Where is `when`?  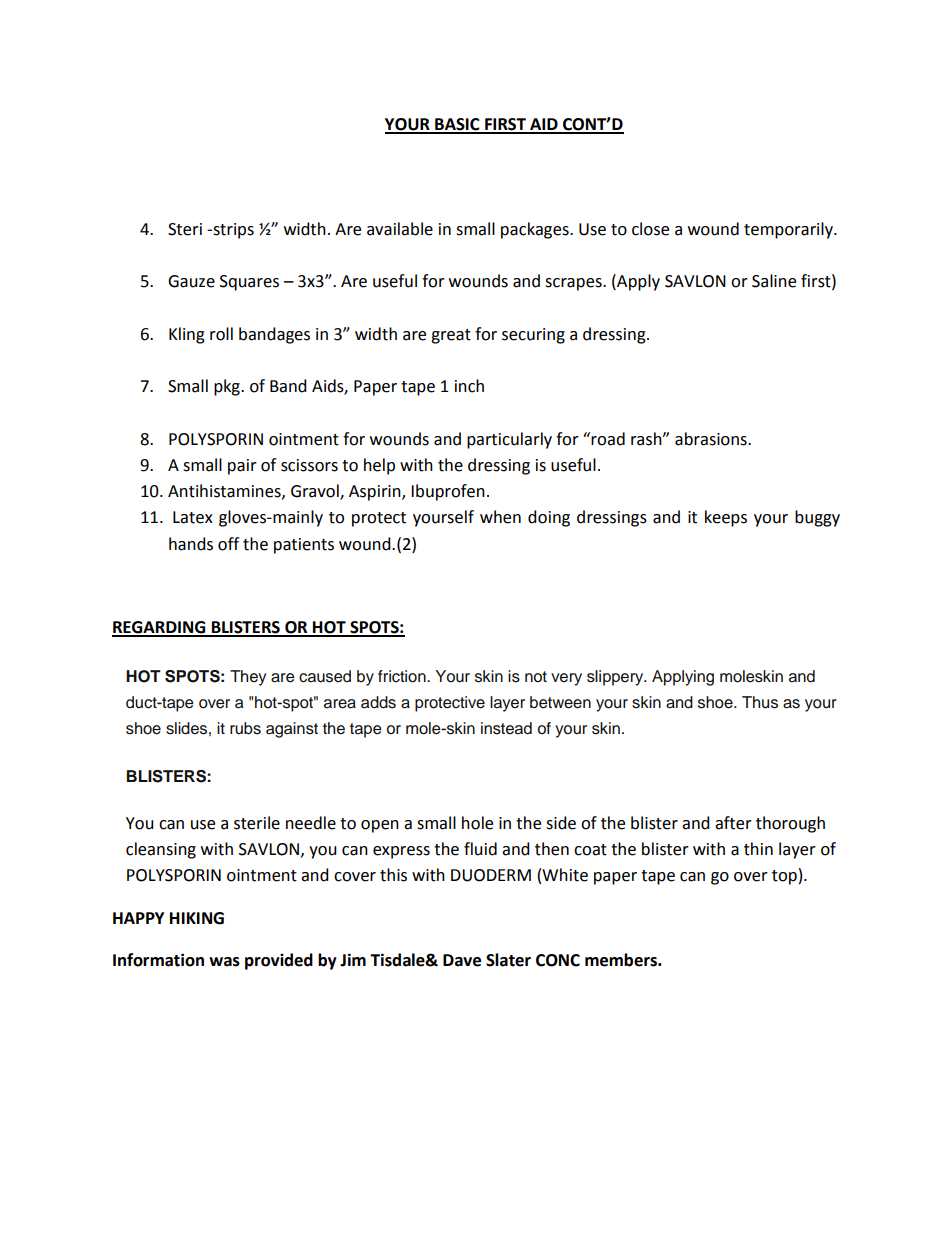
when is located at coordinates (500, 517).
